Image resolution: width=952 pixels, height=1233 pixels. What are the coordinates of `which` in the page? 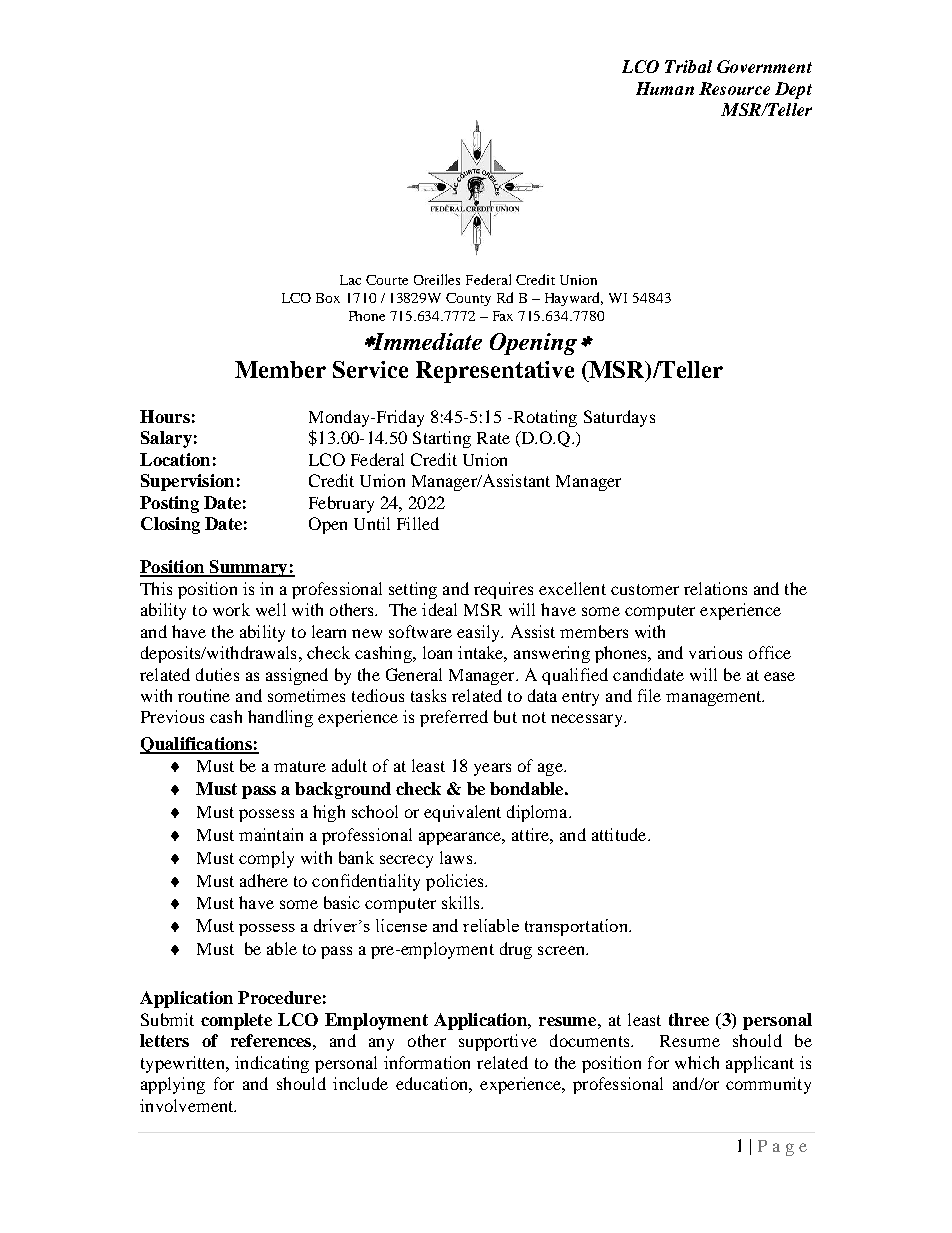 It's located at (697, 1062).
